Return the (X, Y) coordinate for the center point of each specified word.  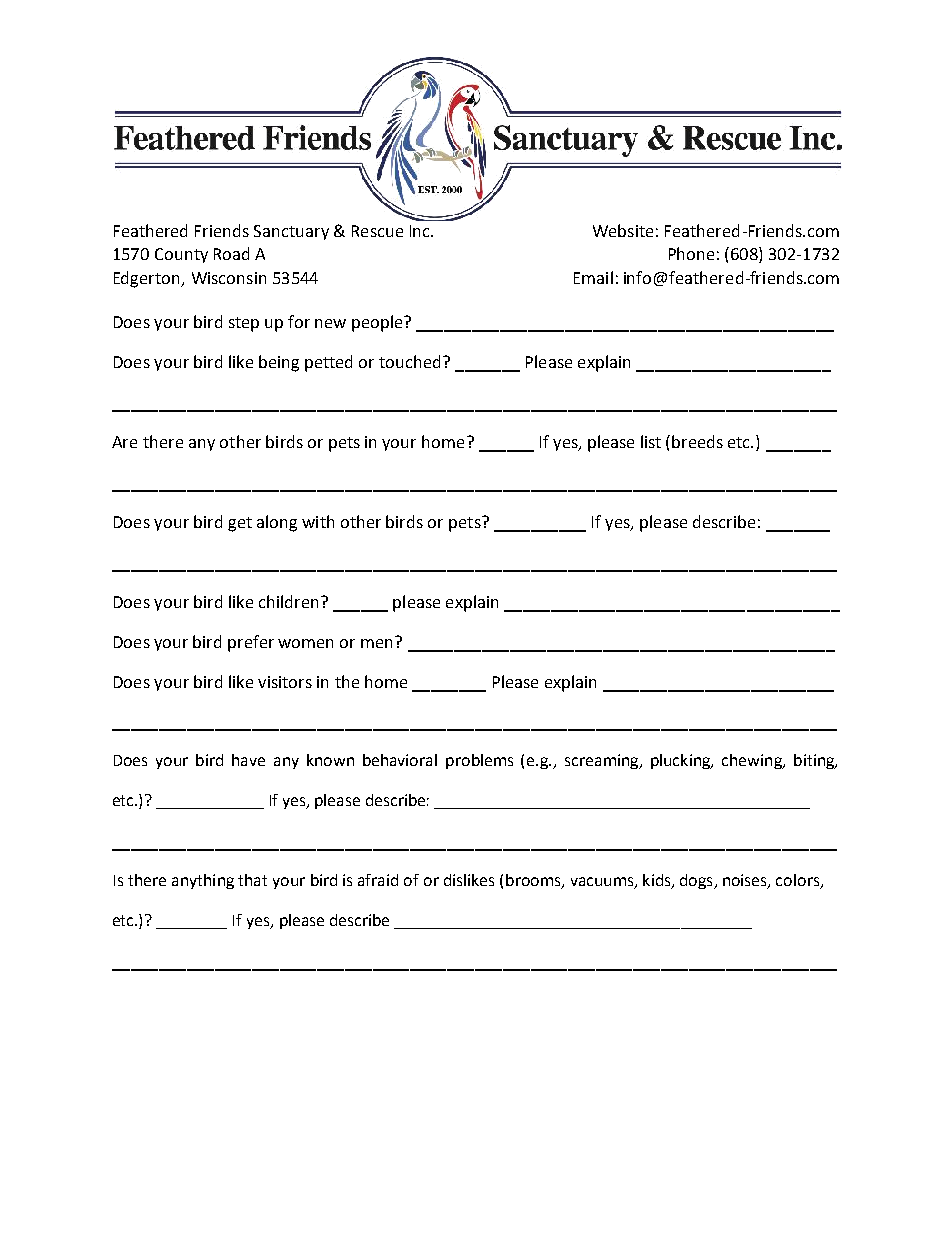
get (240, 524)
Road (231, 253)
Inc (421, 231)
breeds (697, 441)
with (318, 521)
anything (203, 881)
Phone (691, 253)
